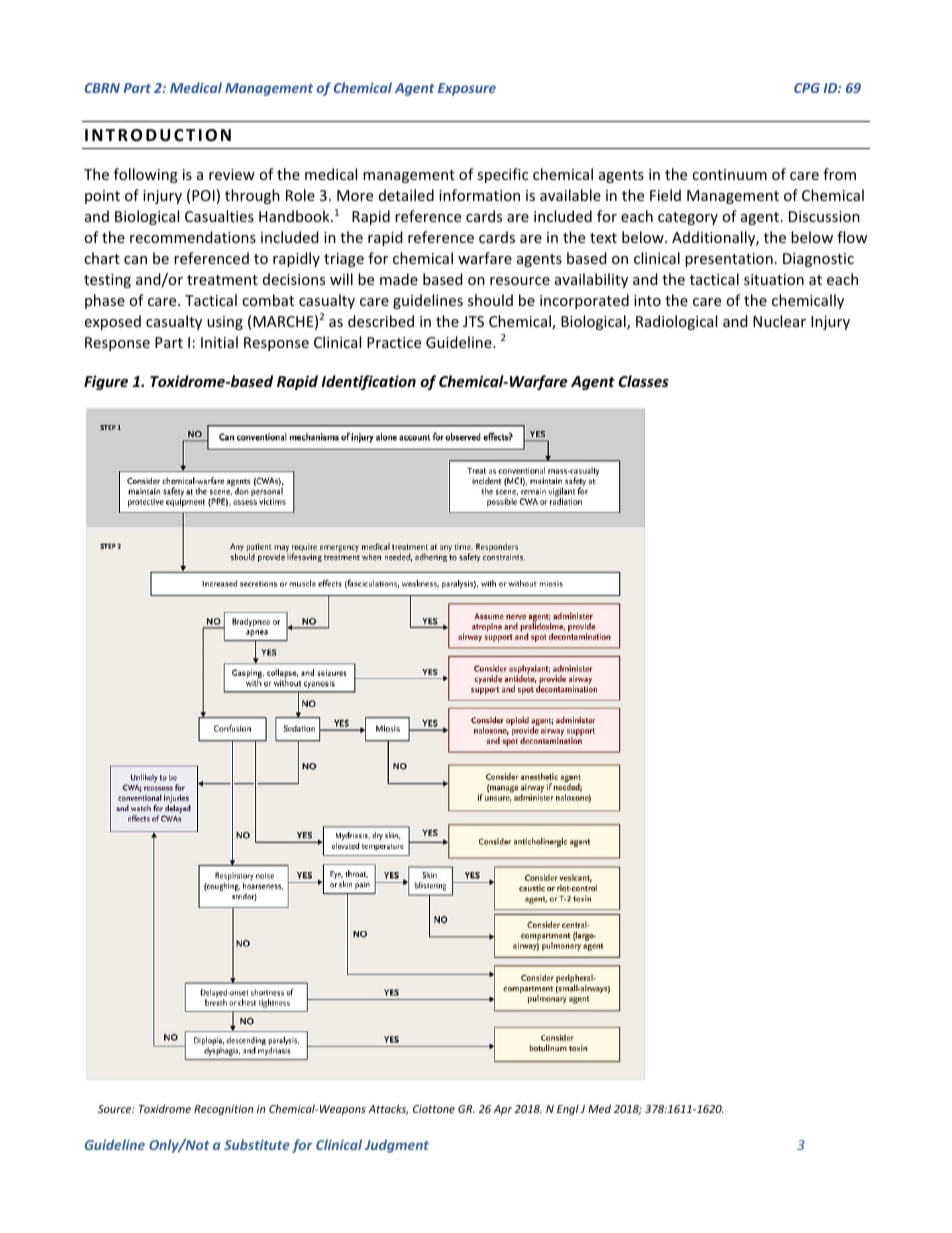 This screenshot has width=952, height=1233. Describe the element at coordinates (368, 382) in the screenshot. I see `Identification` at that location.
